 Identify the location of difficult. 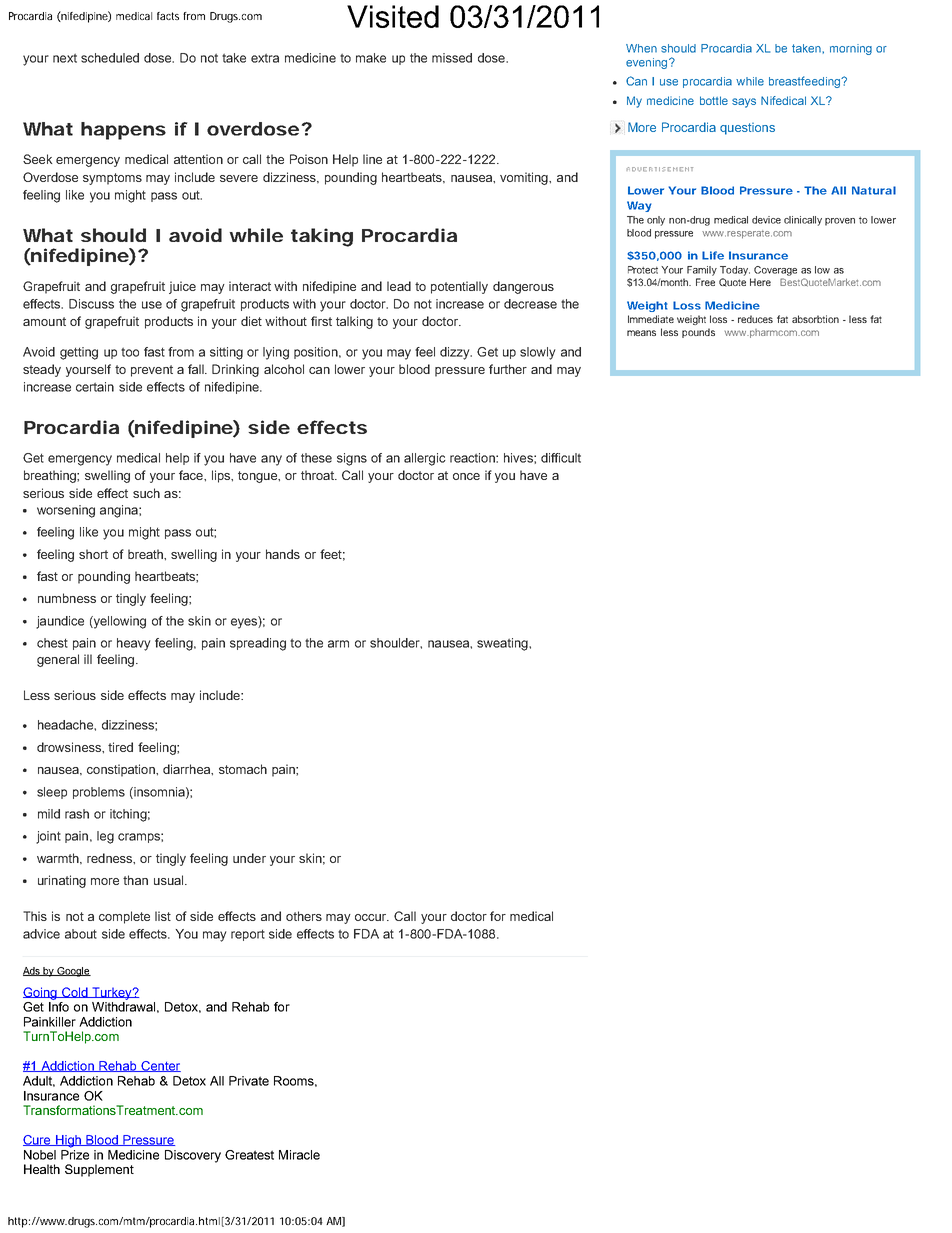
(561, 458).
